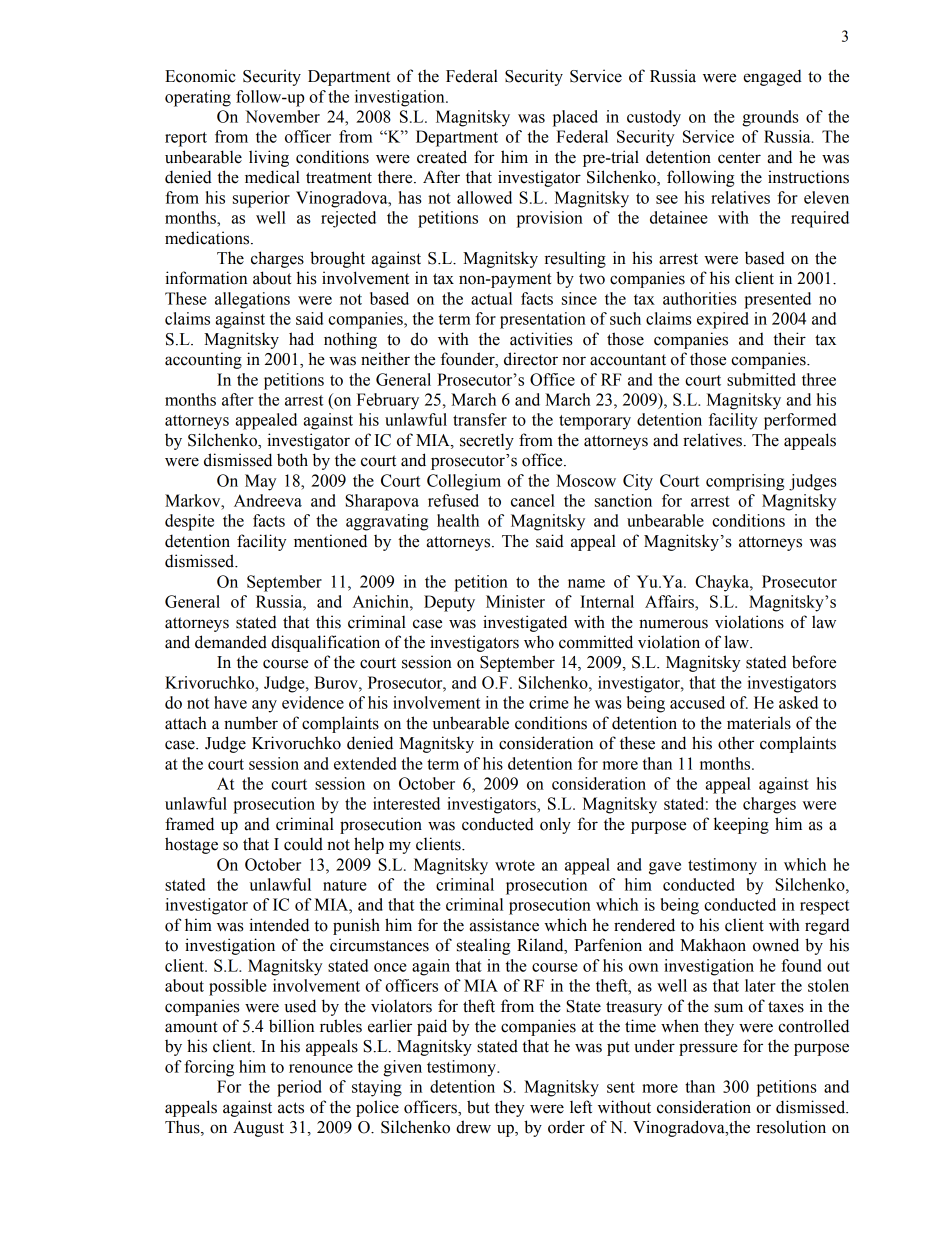 The width and height of the screenshot is (952, 1233). I want to click on grounds, so click(770, 118).
